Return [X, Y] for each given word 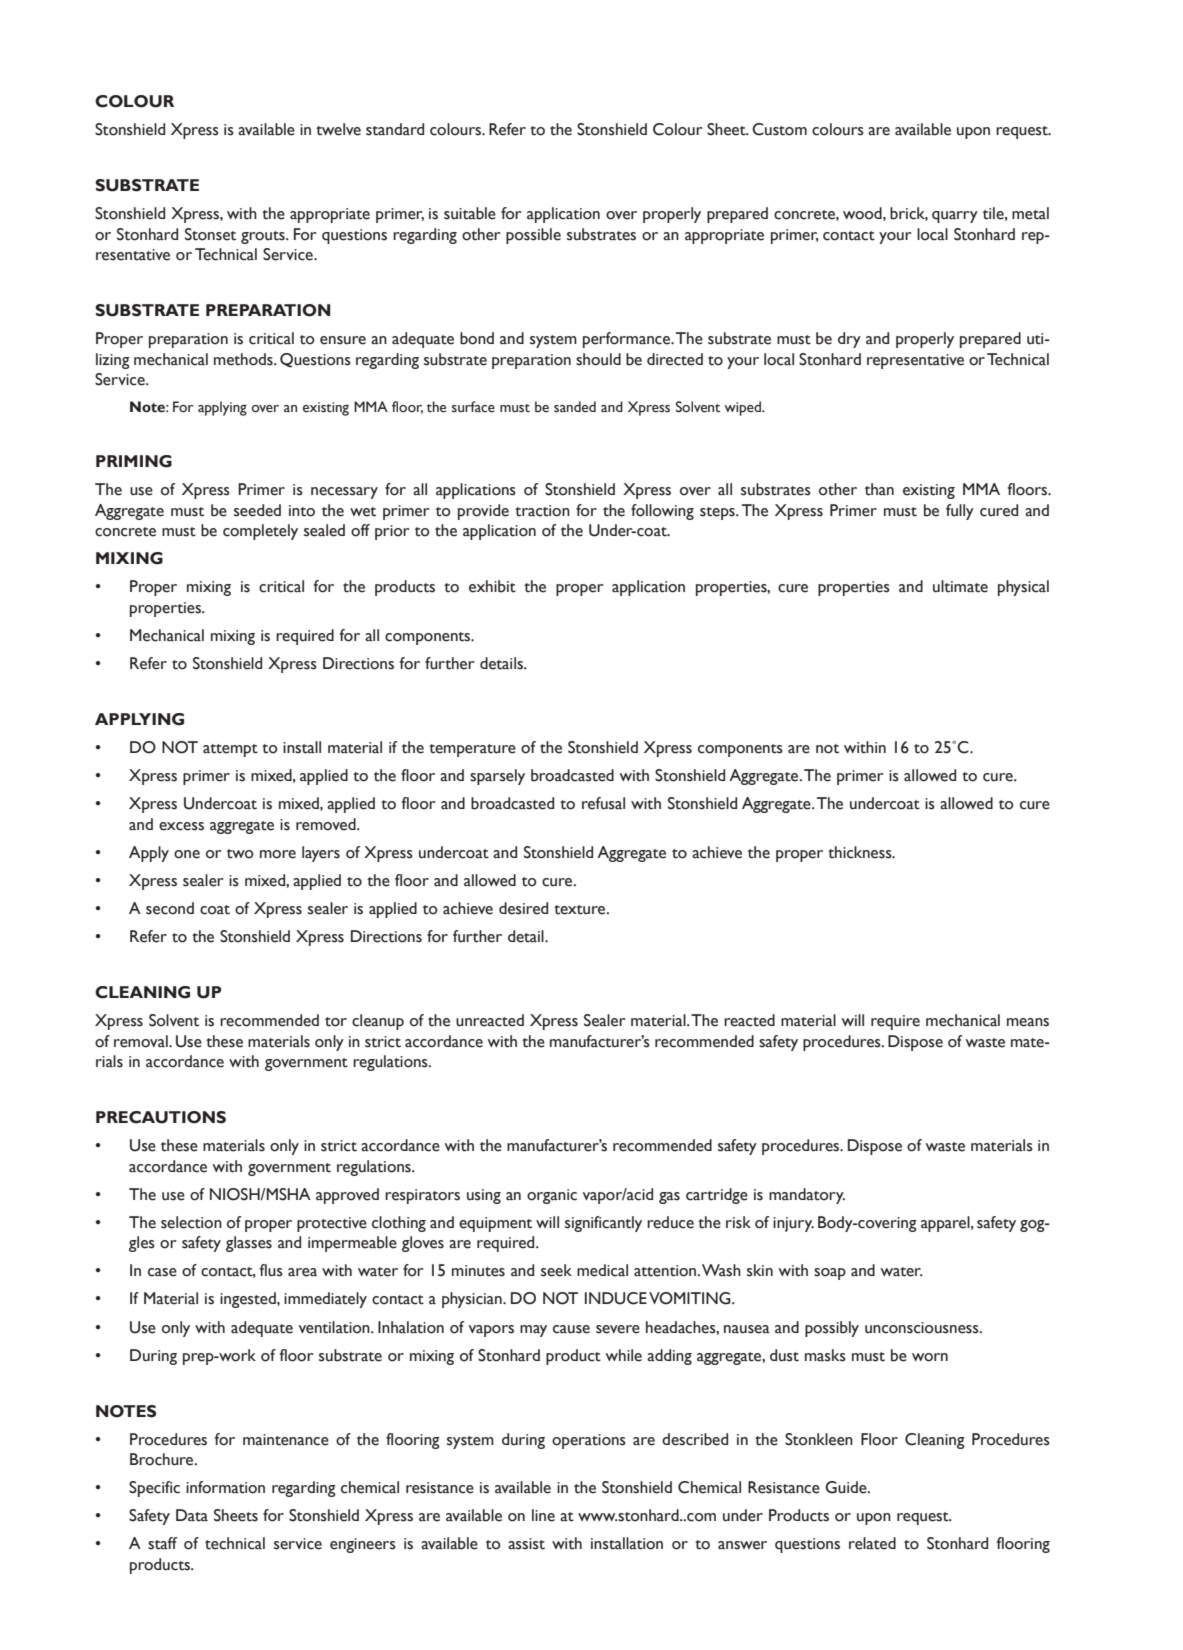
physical [1023, 588]
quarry [955, 217]
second [170, 908]
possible [533, 236]
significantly [603, 1224]
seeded [257, 510]
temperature [472, 750]
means [1028, 1022]
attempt [230, 750]
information [225, 1487]
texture [581, 910]
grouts [264, 237]
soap [830, 1274]
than [879, 489]
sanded [575, 407]
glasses [249, 1244]
